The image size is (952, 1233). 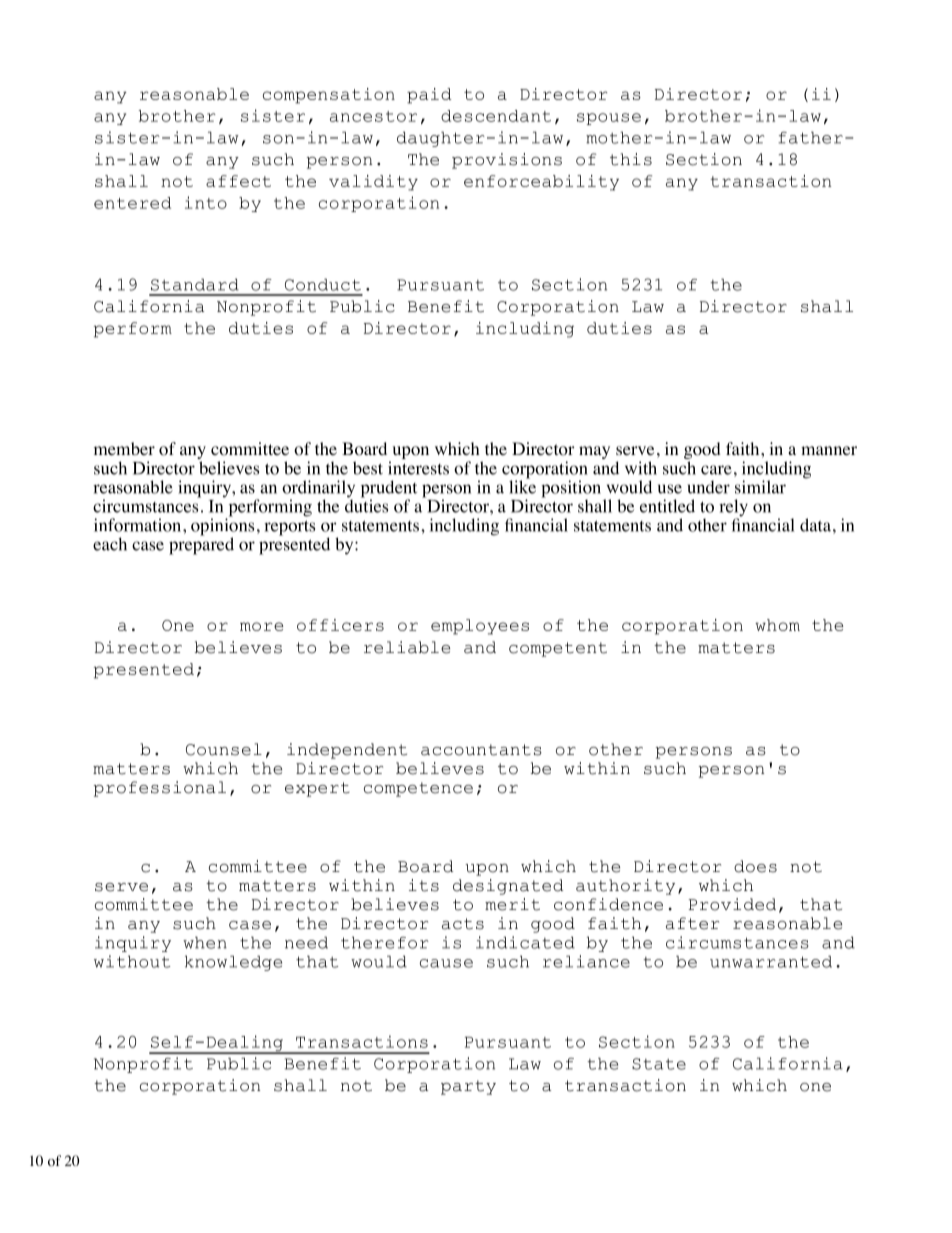 I want to click on does, so click(x=755, y=866).
